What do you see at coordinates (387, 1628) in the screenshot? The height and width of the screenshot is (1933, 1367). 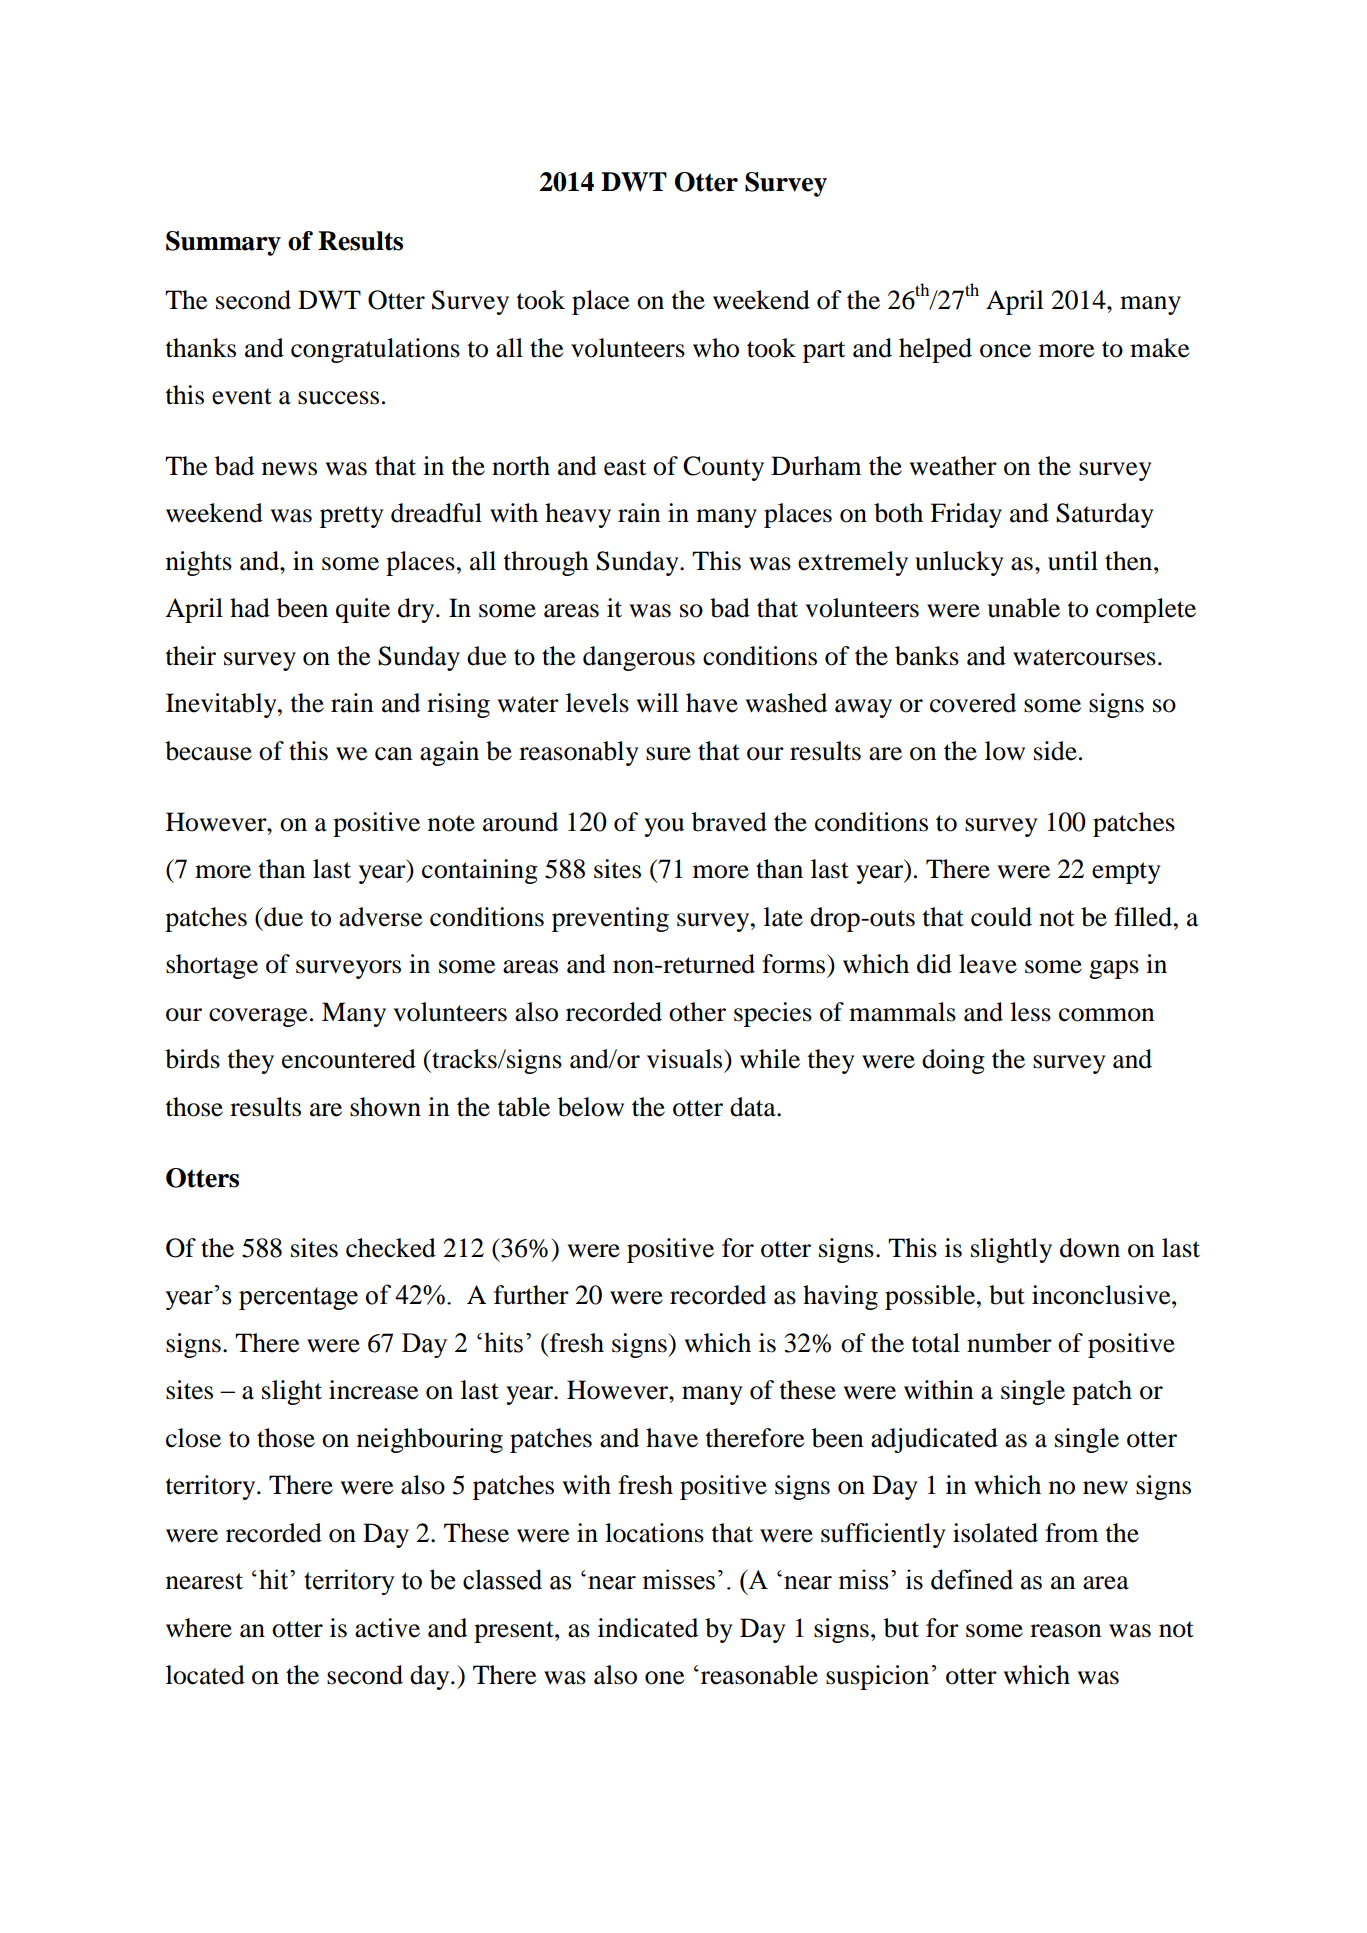 I see `active` at bounding box center [387, 1628].
